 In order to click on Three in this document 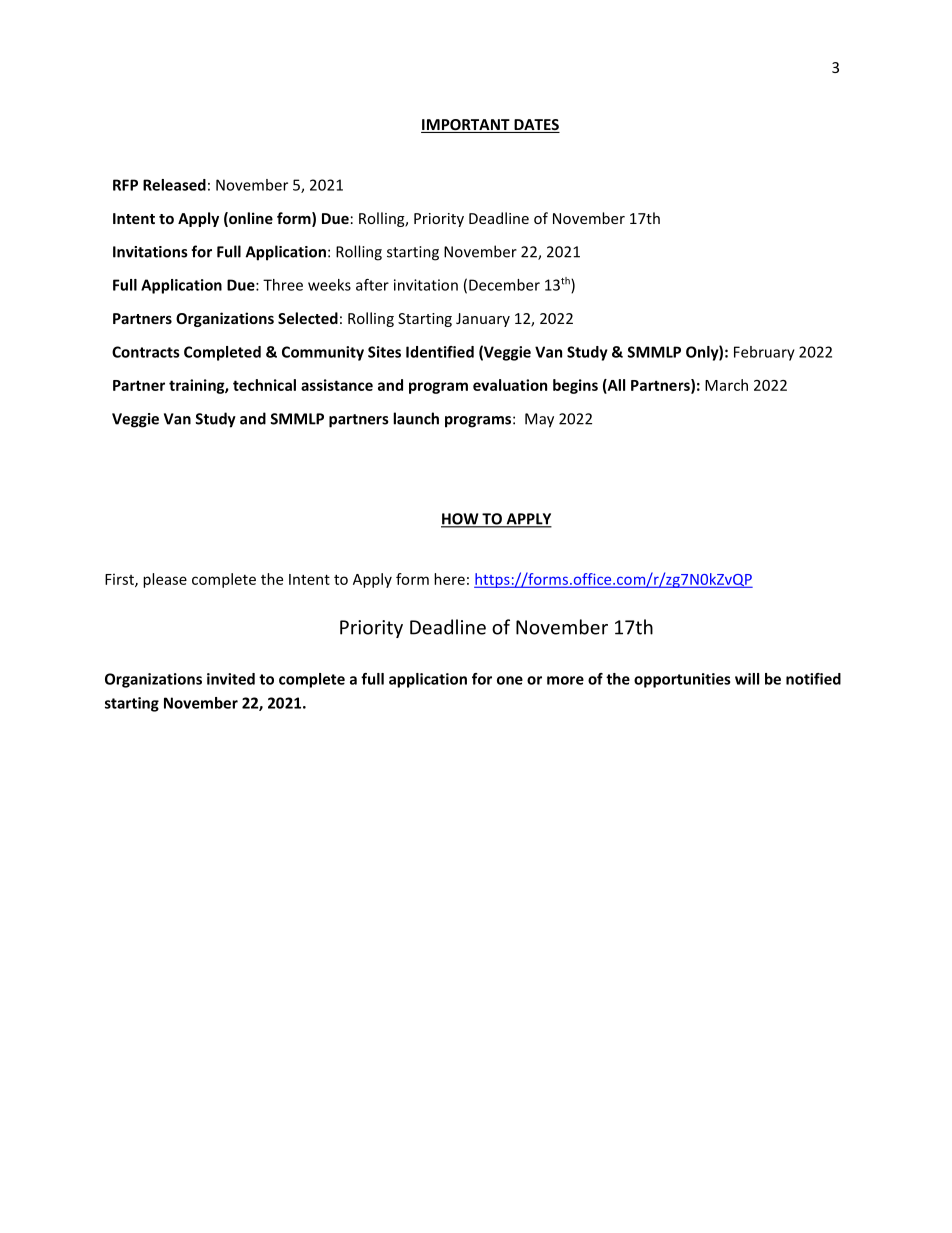, I will do `click(283, 285)`.
